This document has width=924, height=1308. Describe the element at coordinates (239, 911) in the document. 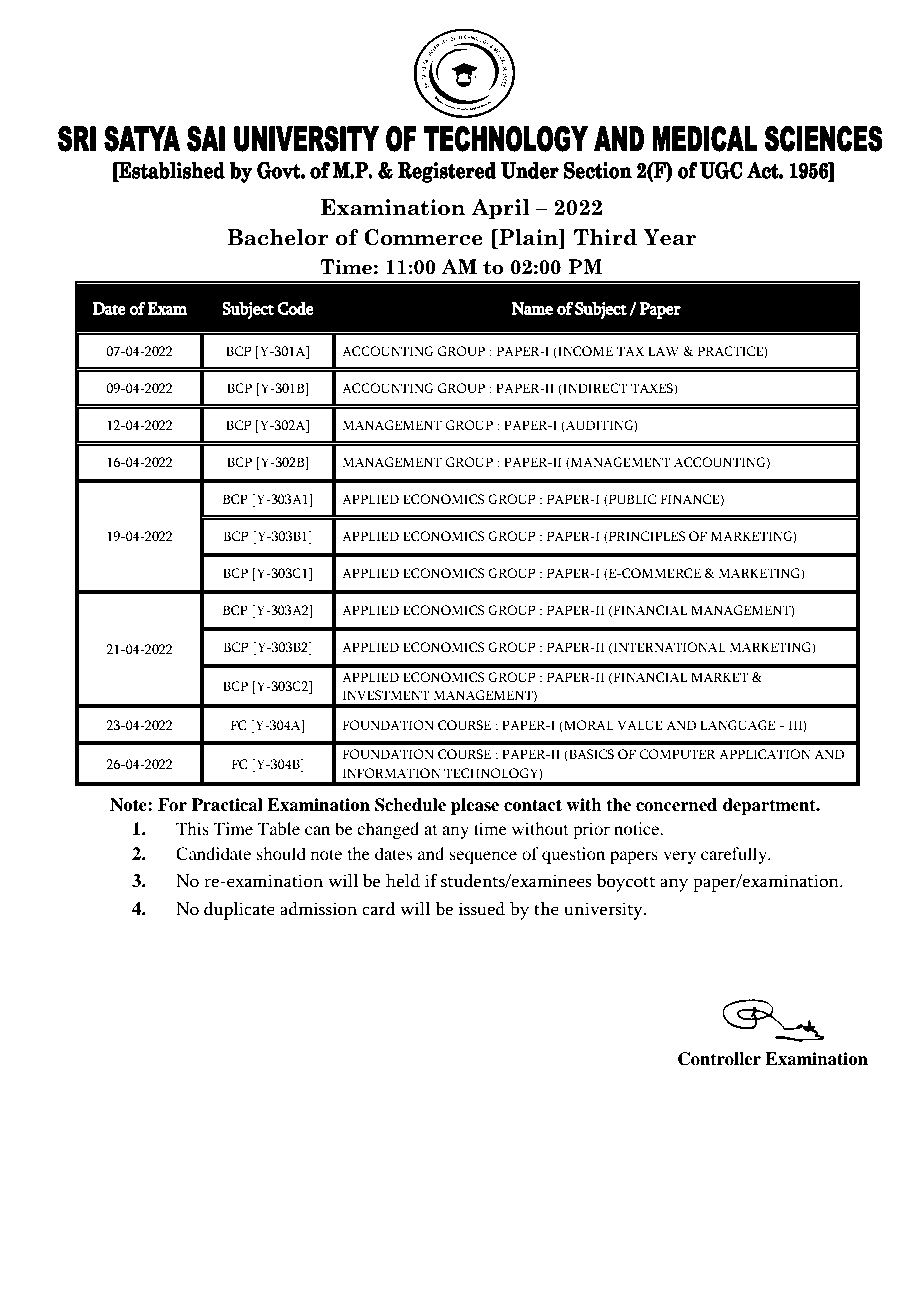

I see `duplicate` at that location.
